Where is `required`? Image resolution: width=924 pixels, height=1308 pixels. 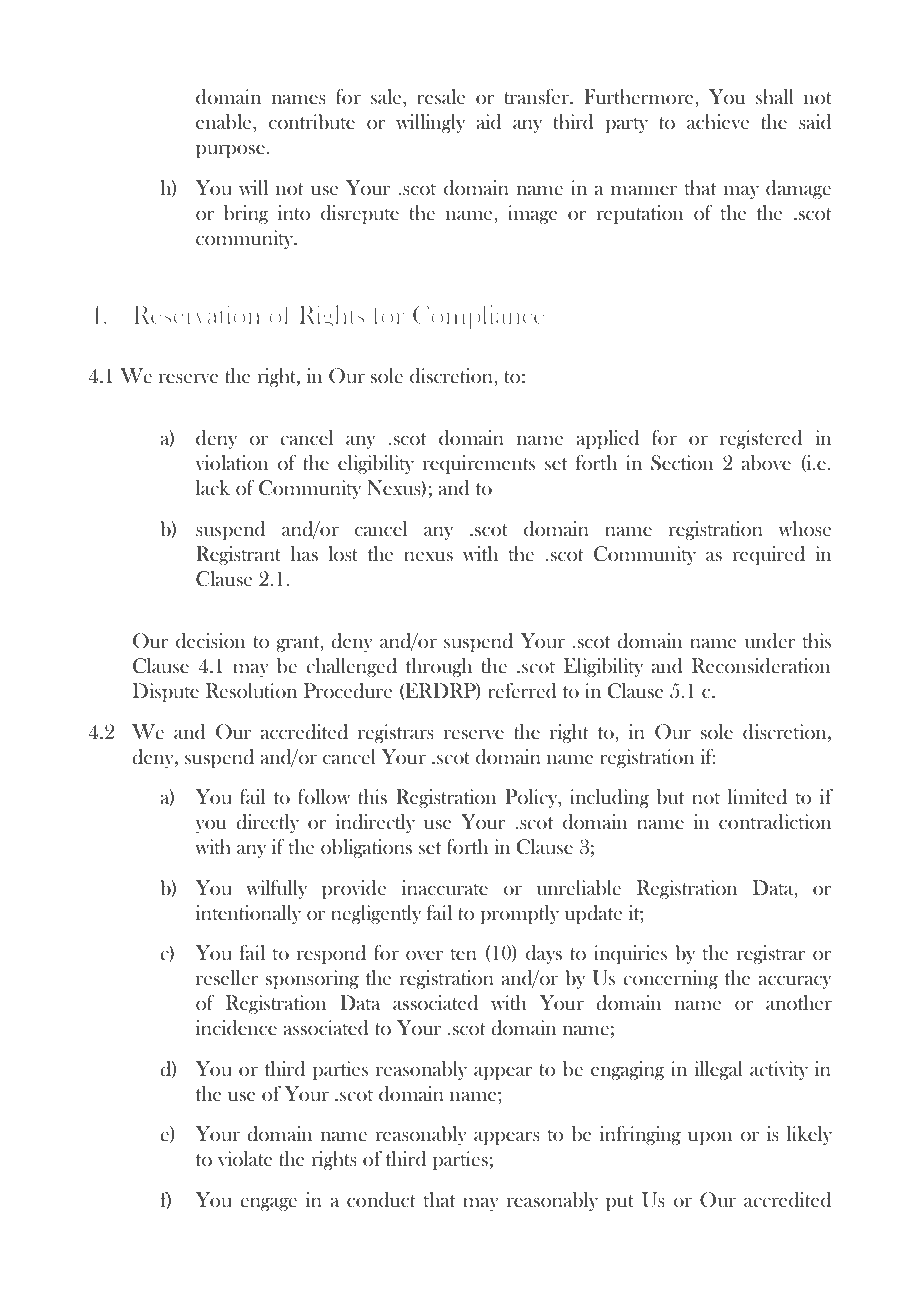
required is located at coordinates (768, 555).
